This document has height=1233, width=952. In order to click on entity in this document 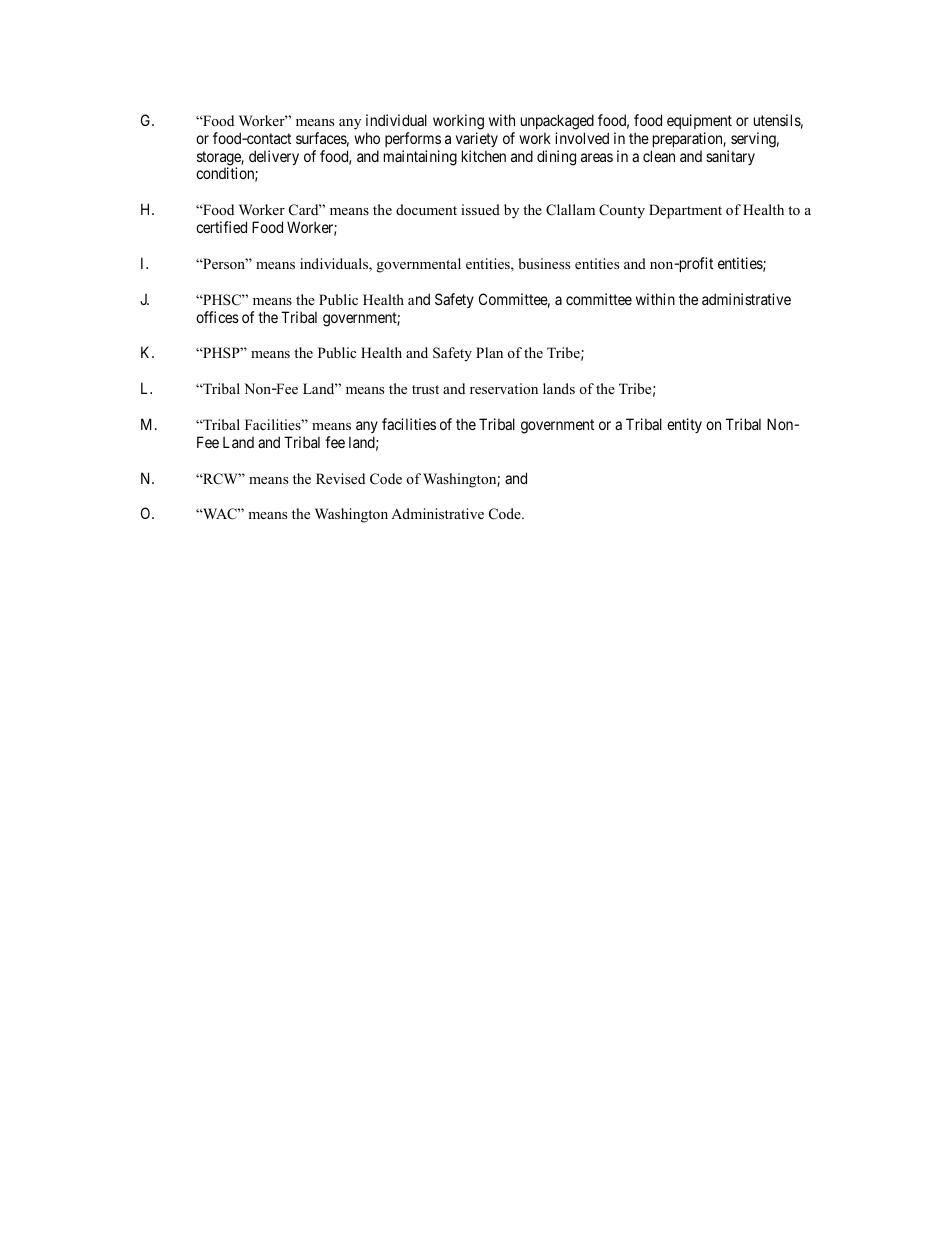, I will do `click(684, 425)`.
